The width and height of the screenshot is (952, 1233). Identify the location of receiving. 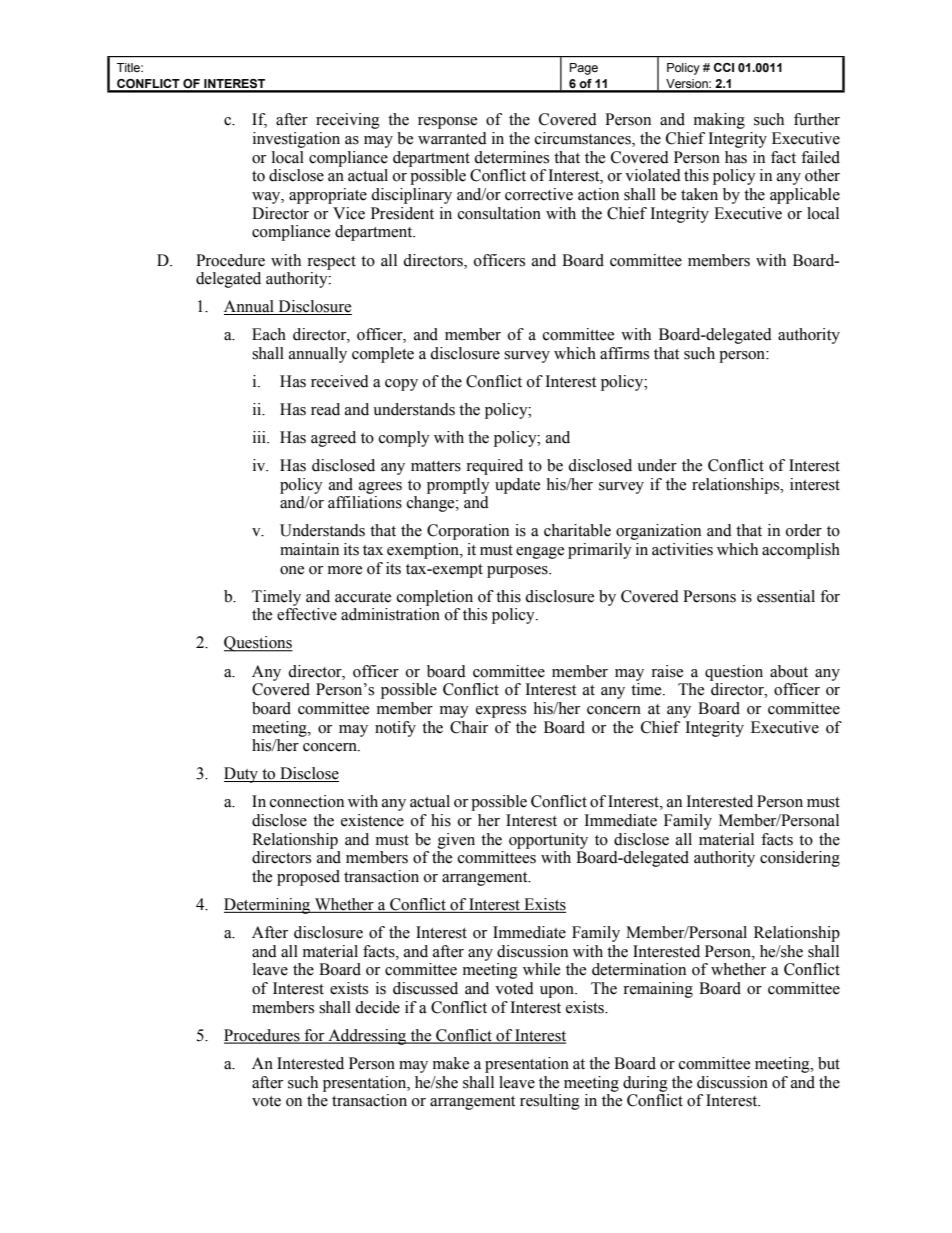
(348, 121).
